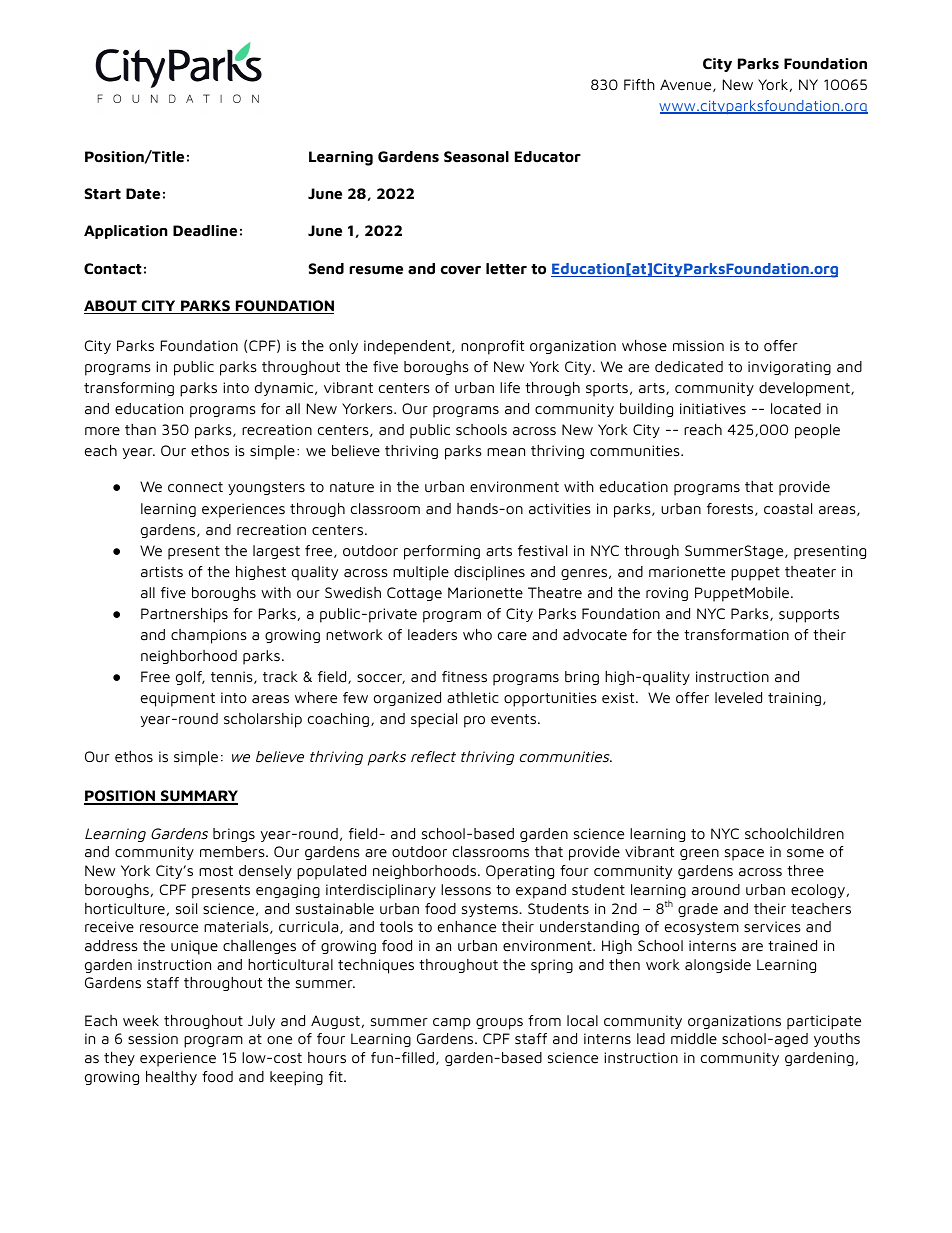 Image resolution: width=952 pixels, height=1233 pixels. What do you see at coordinates (489, 573) in the screenshot?
I see `disciplines` at bounding box center [489, 573].
